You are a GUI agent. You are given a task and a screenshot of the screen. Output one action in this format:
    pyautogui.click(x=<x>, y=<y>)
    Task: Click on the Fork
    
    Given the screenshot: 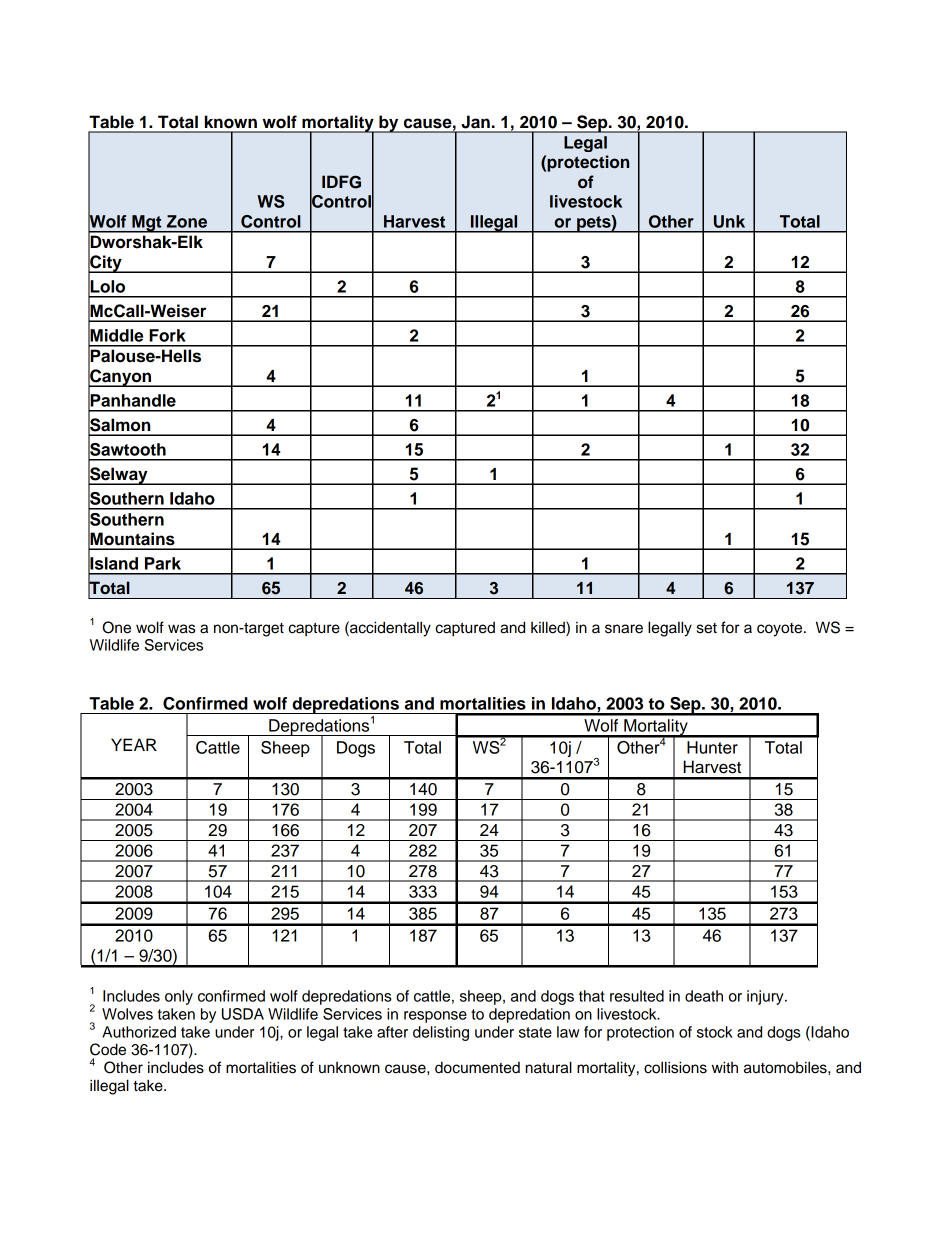 What is the action you would take?
    pyautogui.click(x=167, y=335)
